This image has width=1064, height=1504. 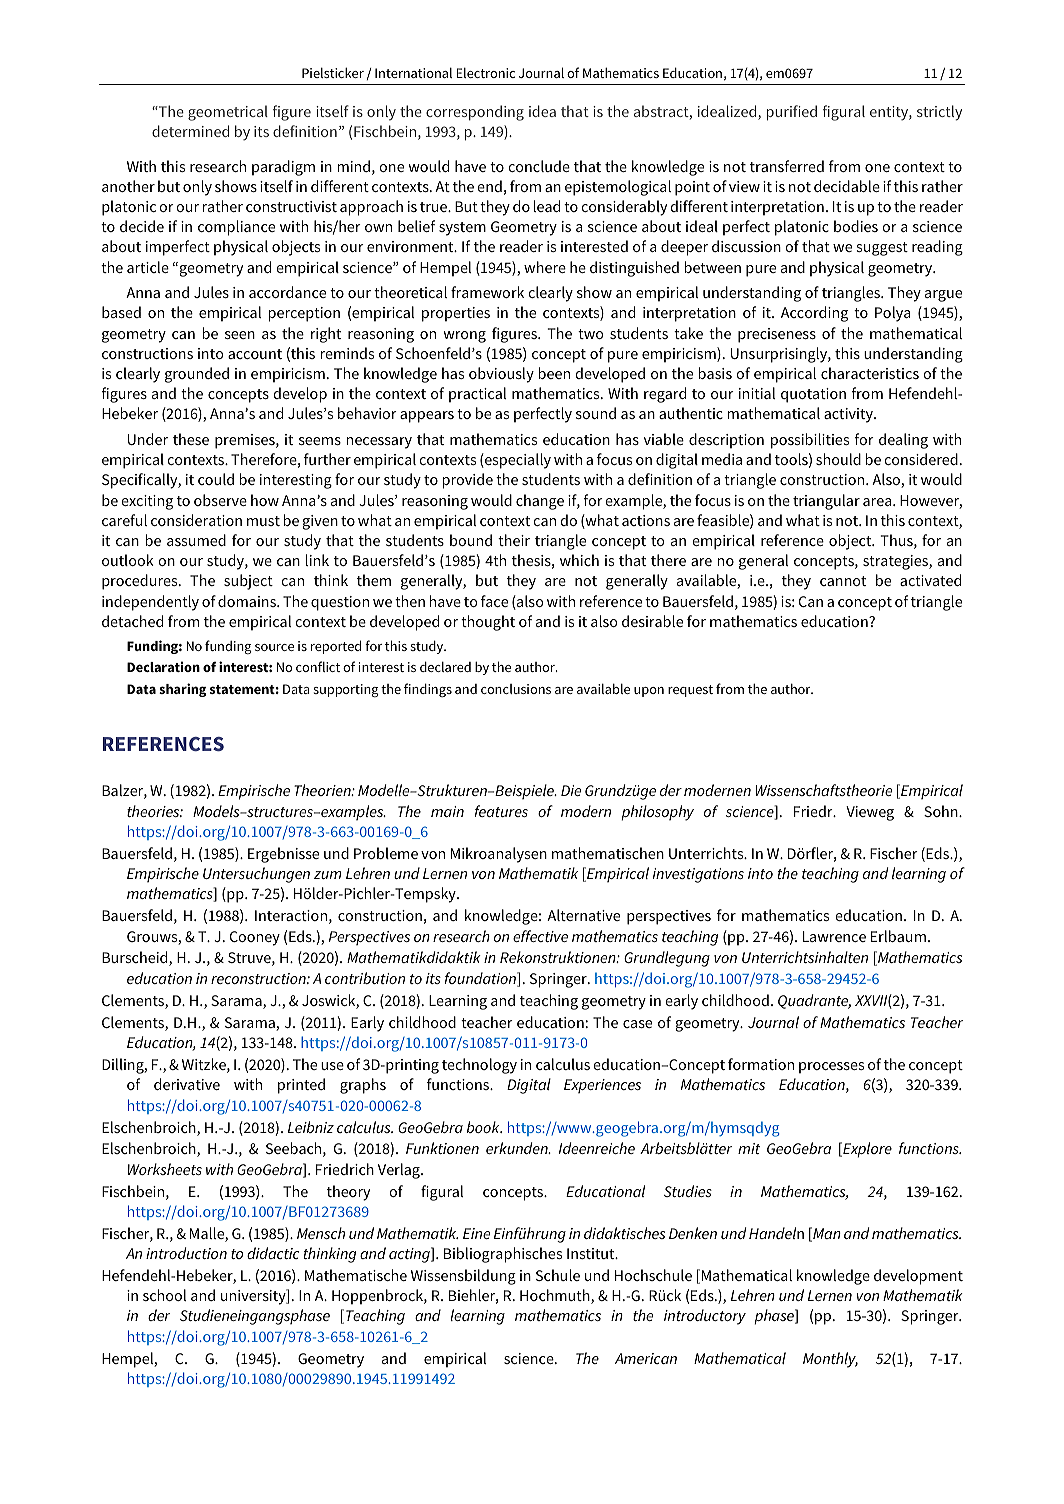 What do you see at coordinates (831, 1068) in the image?
I see `processes` at bounding box center [831, 1068].
